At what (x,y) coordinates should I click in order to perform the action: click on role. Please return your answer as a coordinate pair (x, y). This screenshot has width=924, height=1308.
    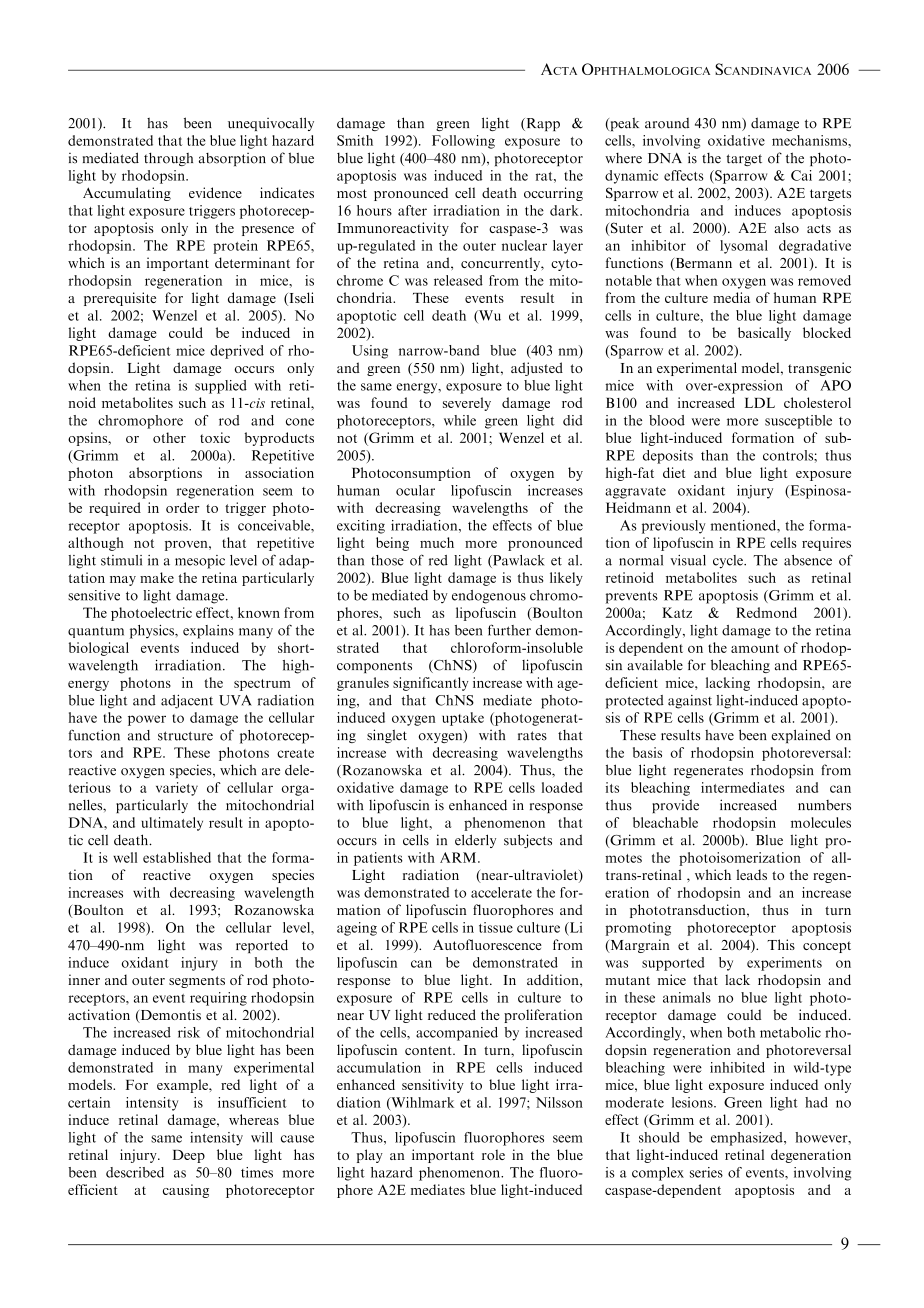
    Looking at the image, I should click on (493, 1154).
